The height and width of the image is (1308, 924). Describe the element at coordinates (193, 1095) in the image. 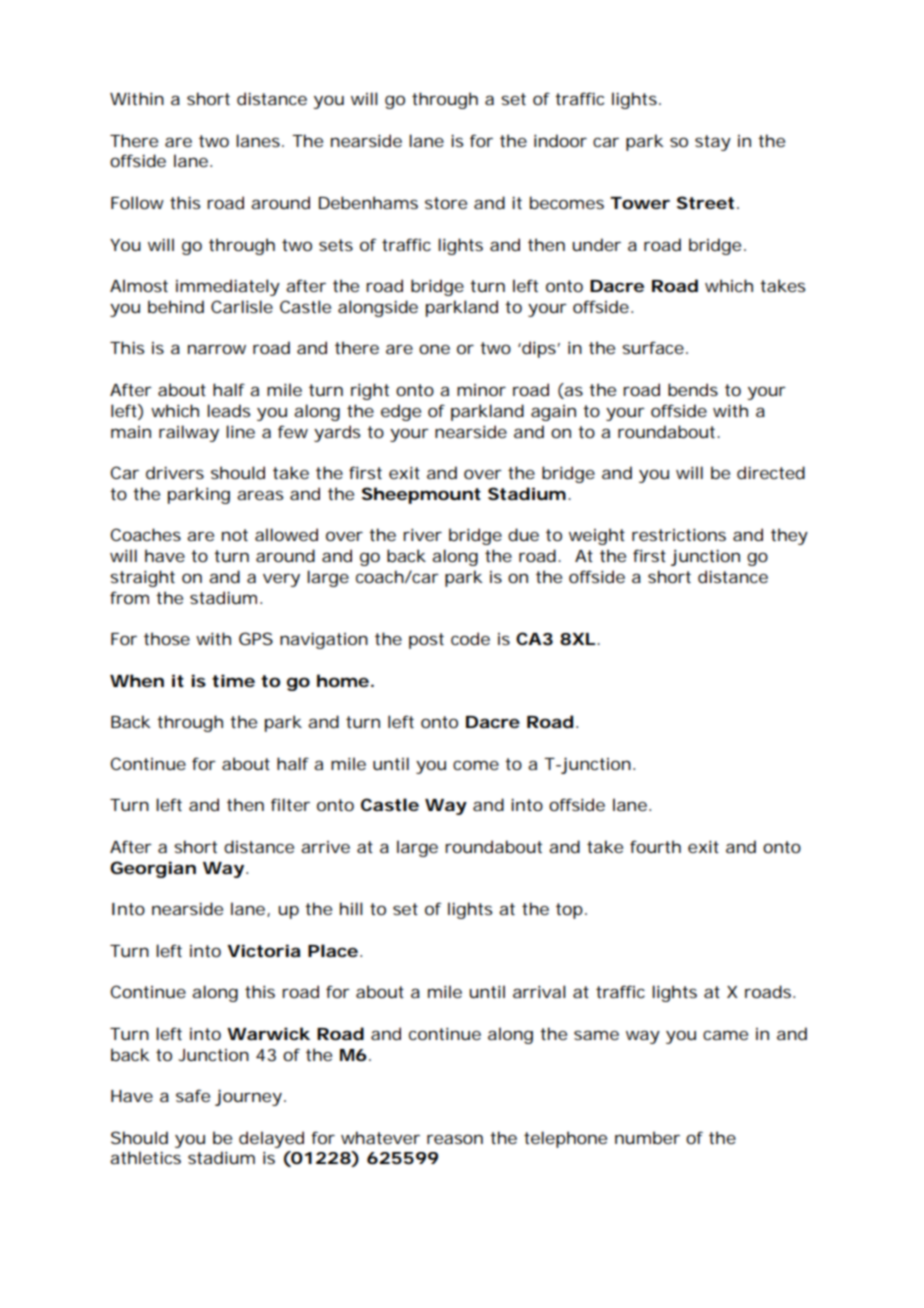

I see `safe` at that location.
